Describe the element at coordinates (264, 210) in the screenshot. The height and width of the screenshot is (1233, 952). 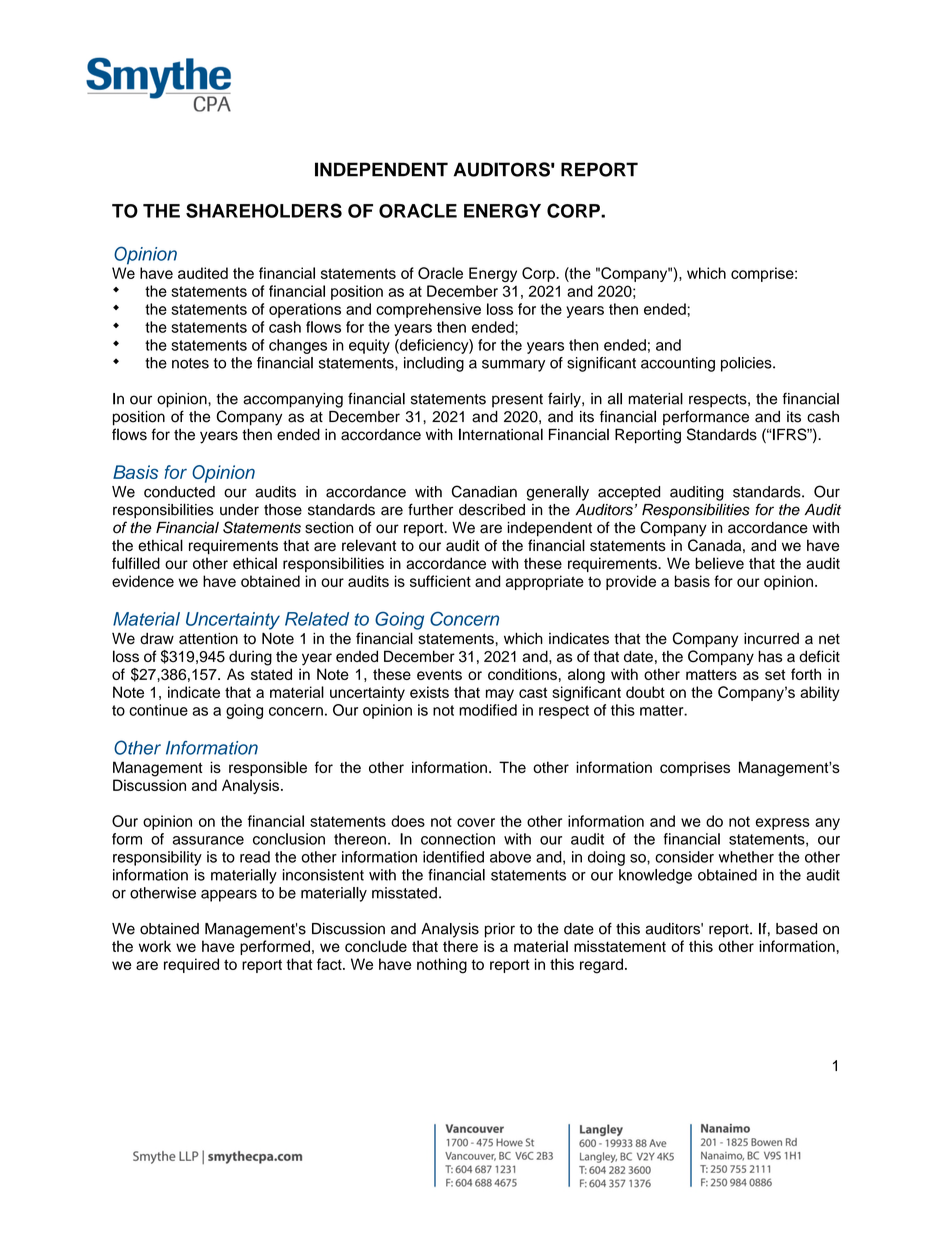
I see `SHAREHOLDERS` at that location.
